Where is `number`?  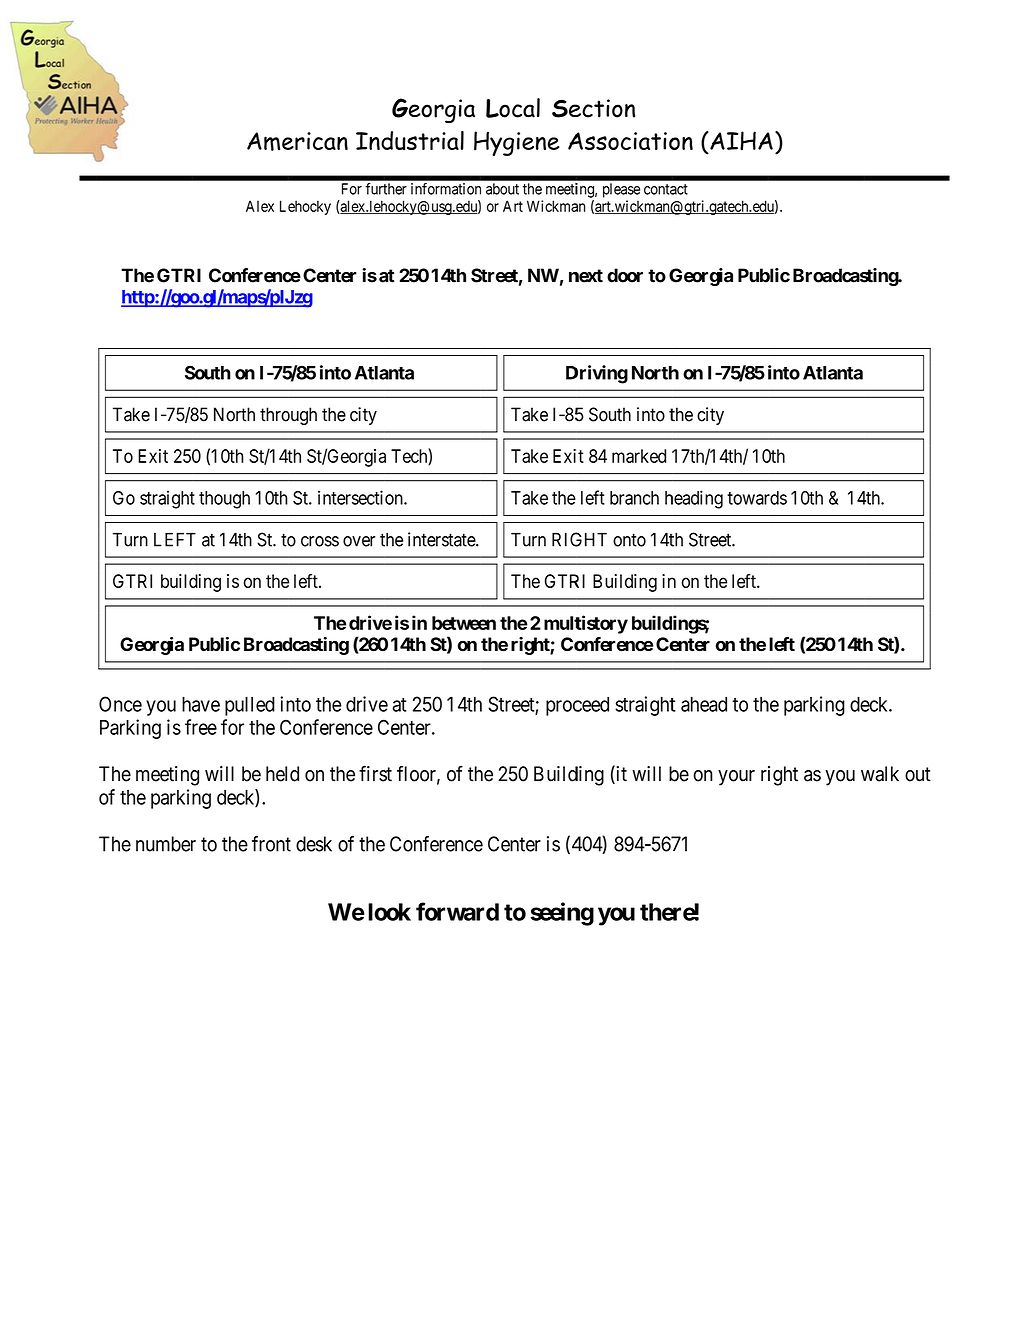
number is located at coordinates (166, 844).
